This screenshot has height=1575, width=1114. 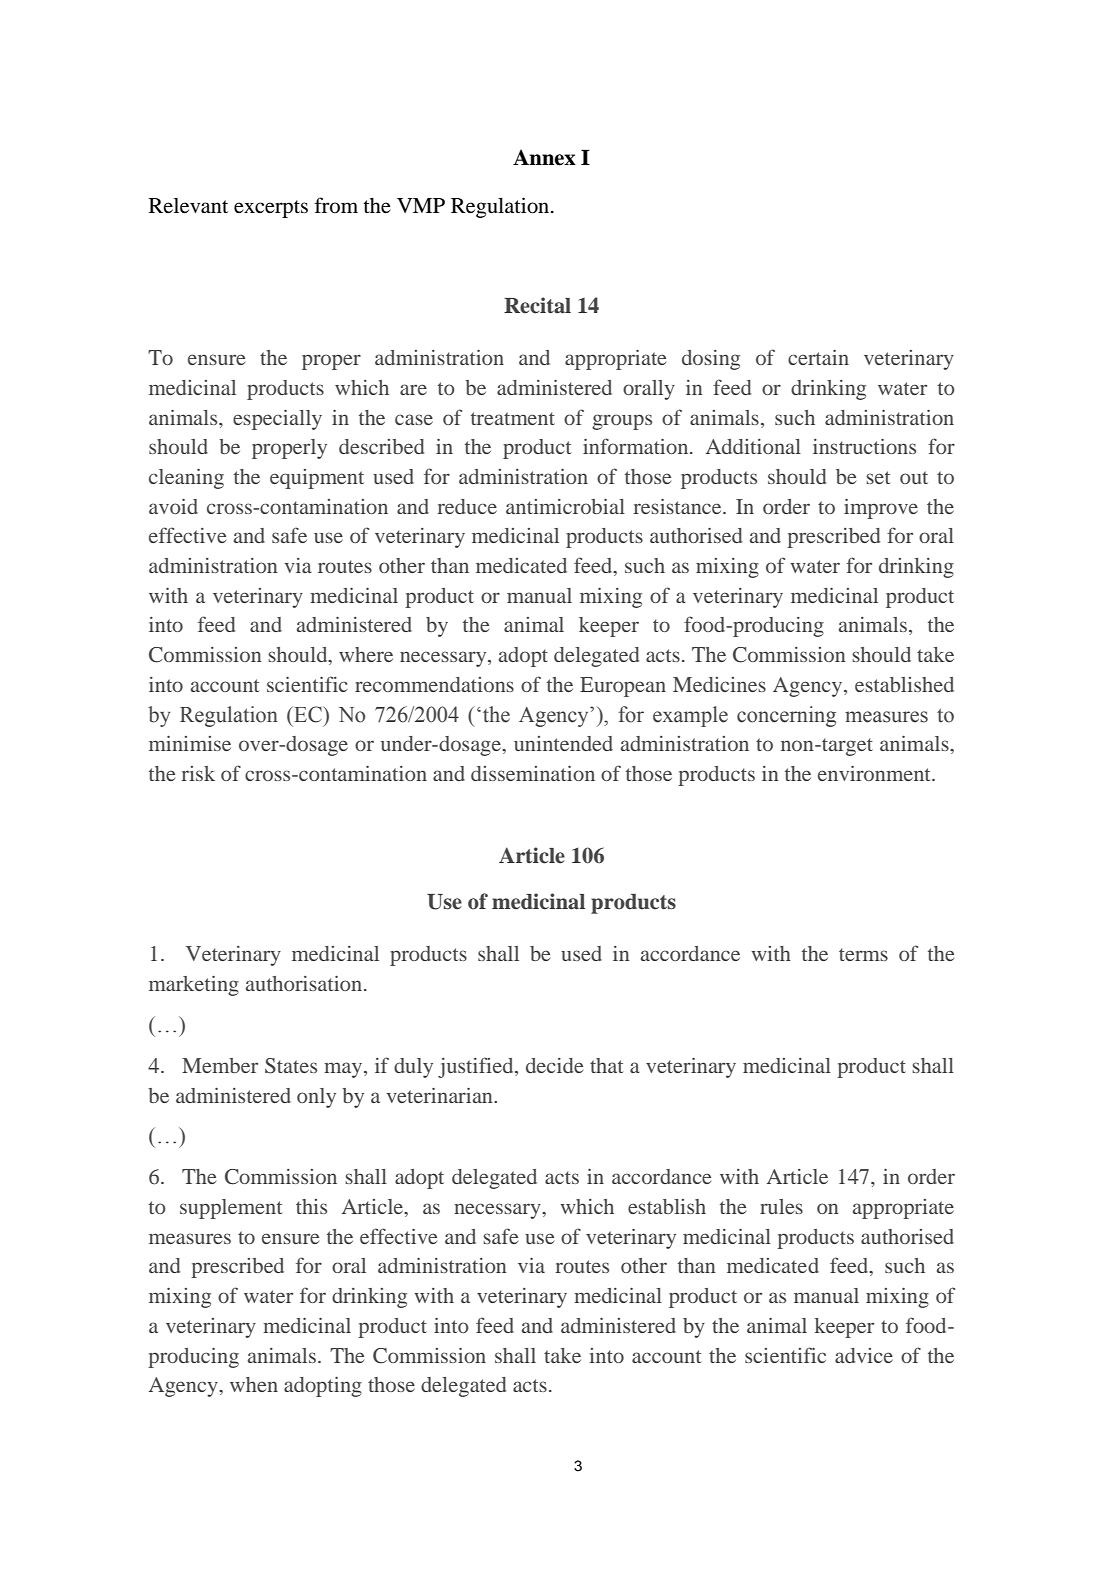 What do you see at coordinates (305, 983) in the screenshot?
I see `authorisation` at bounding box center [305, 983].
